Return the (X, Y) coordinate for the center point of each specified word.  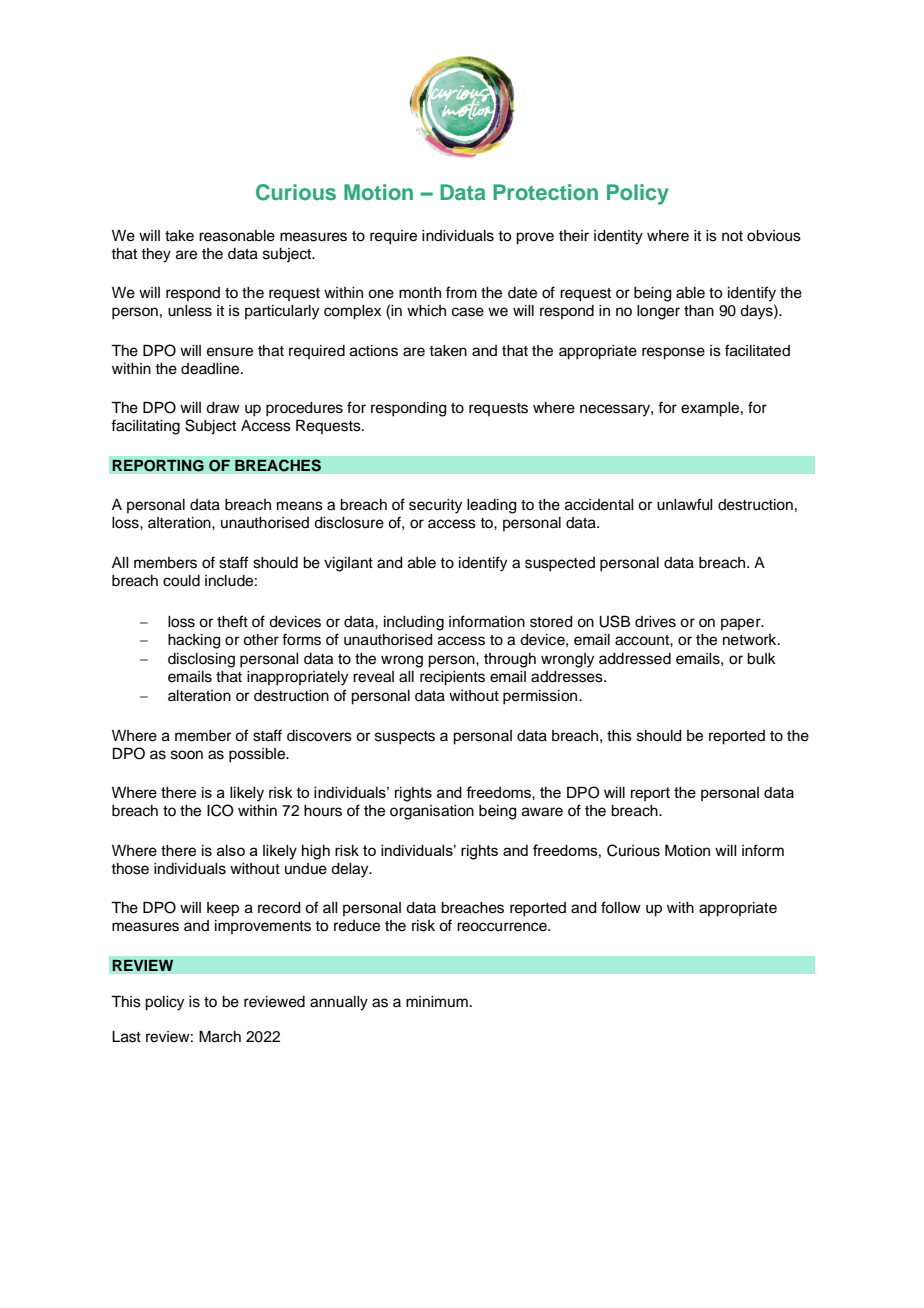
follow (621, 907)
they (156, 255)
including (414, 623)
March (220, 1037)
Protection (545, 192)
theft (232, 621)
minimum (437, 1001)
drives (655, 622)
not (732, 236)
